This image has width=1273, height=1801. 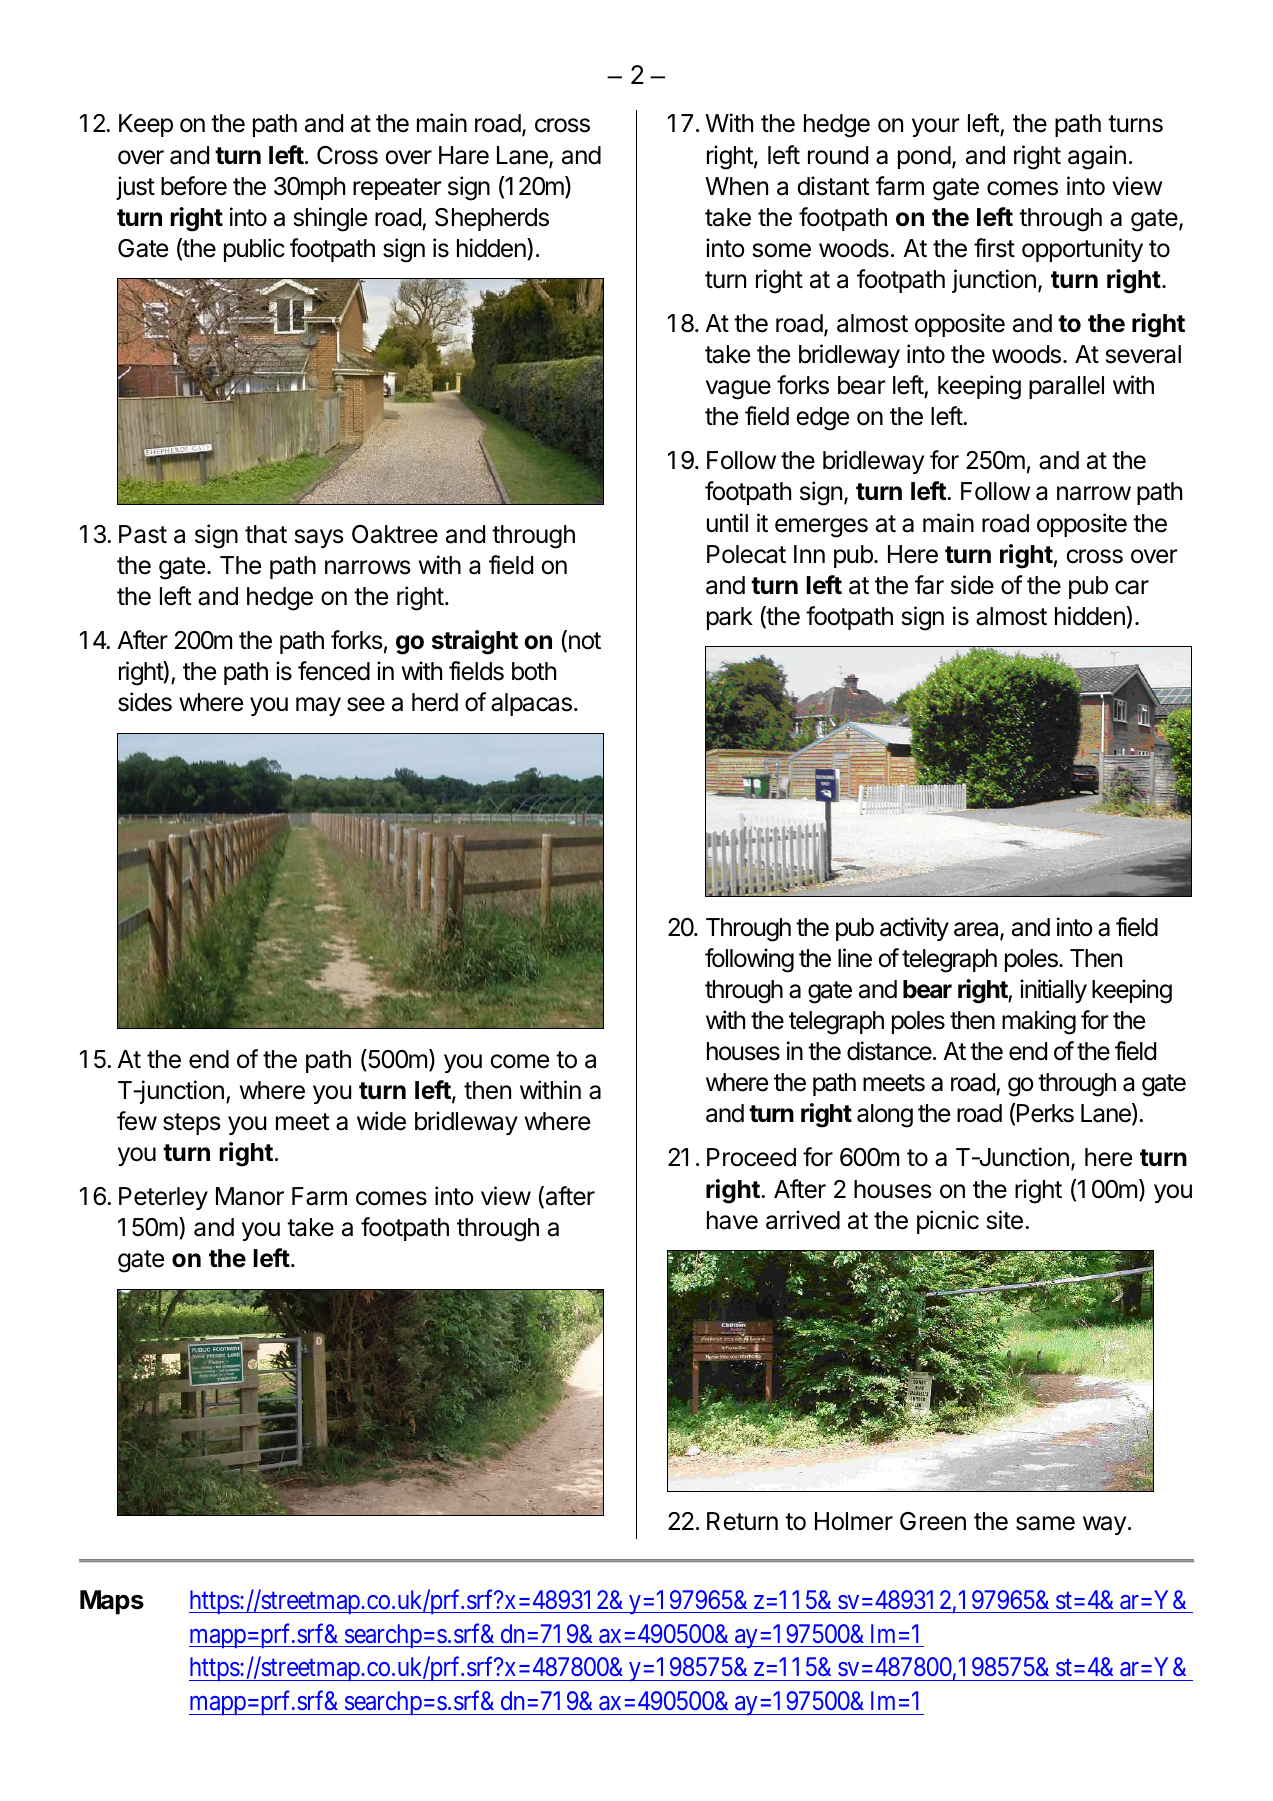 I want to click on steps, so click(x=192, y=1124).
